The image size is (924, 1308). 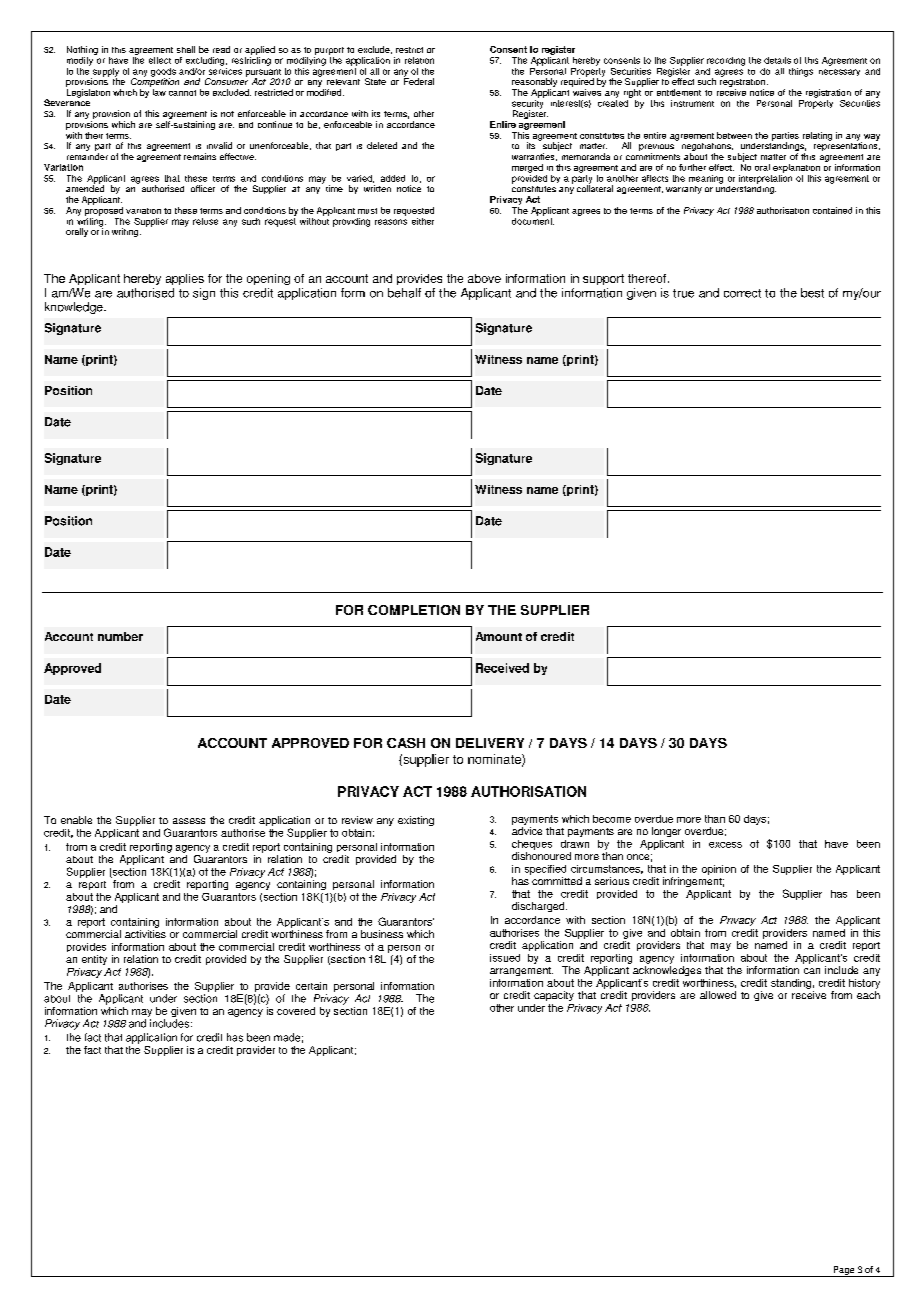 I want to click on excess, so click(x=725, y=845).
